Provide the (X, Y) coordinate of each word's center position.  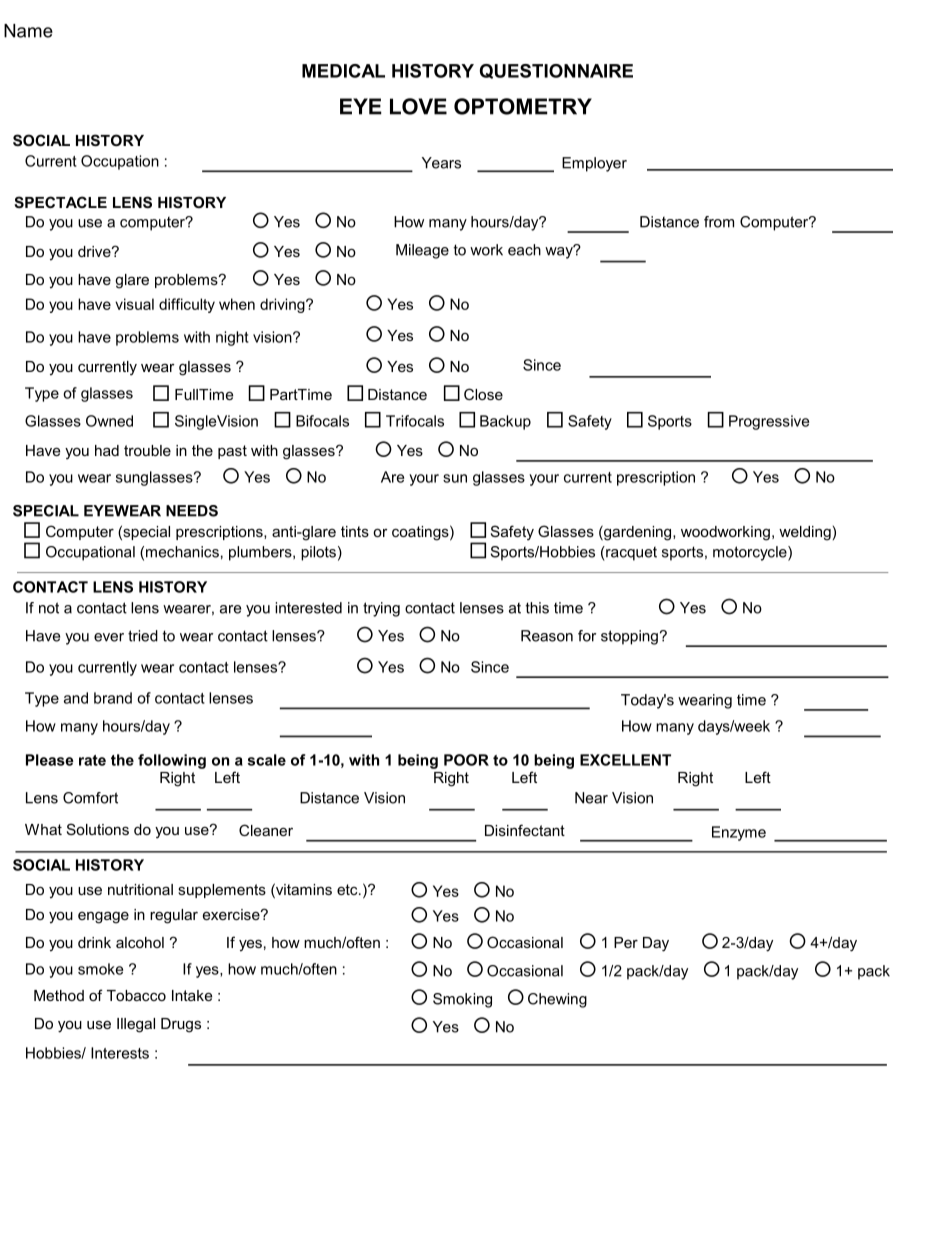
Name (28, 31)
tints (355, 531)
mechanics (182, 552)
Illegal (136, 1025)
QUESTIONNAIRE (556, 71)
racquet (630, 553)
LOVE (418, 106)
